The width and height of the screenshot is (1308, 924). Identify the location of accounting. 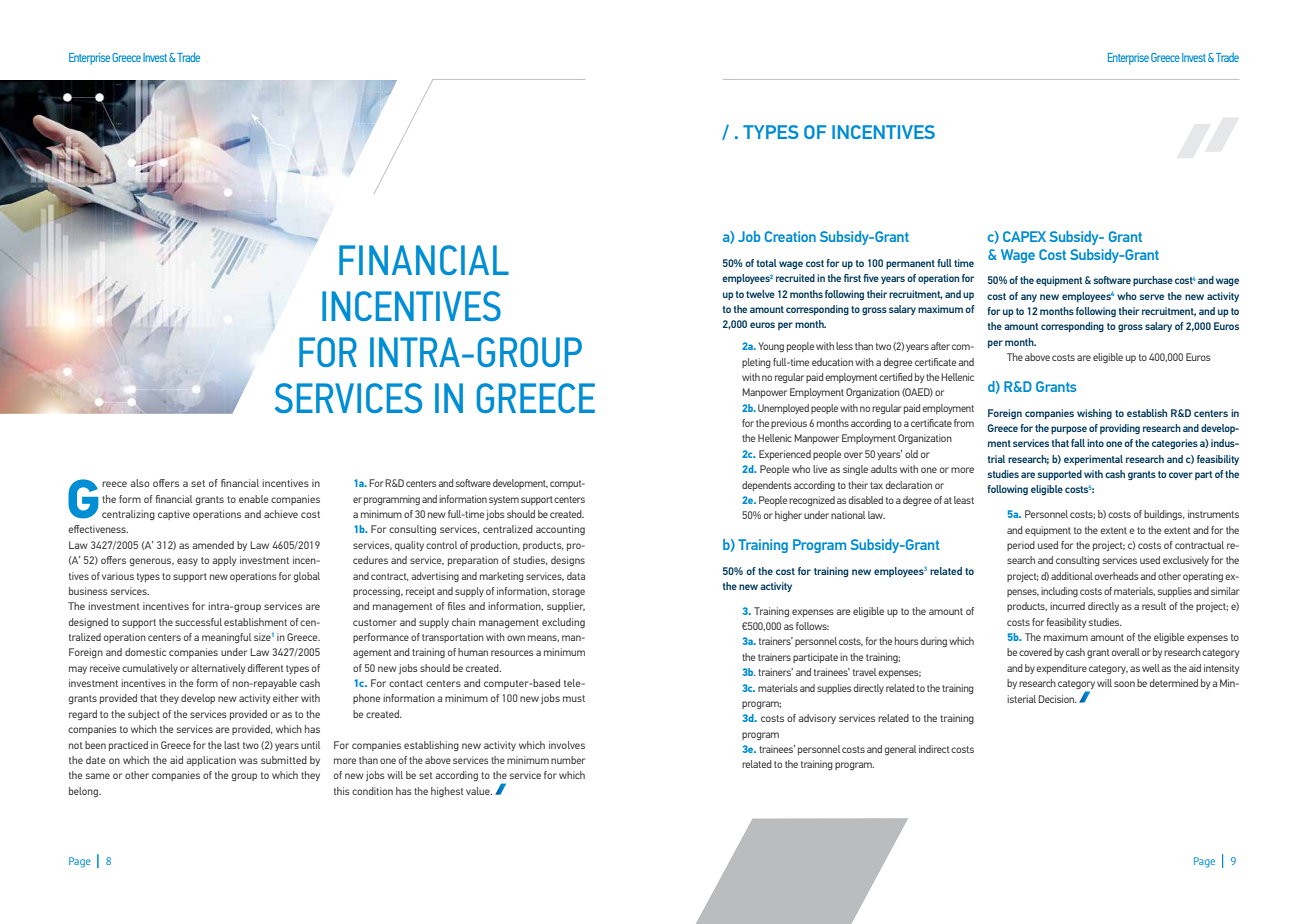
(560, 530).
